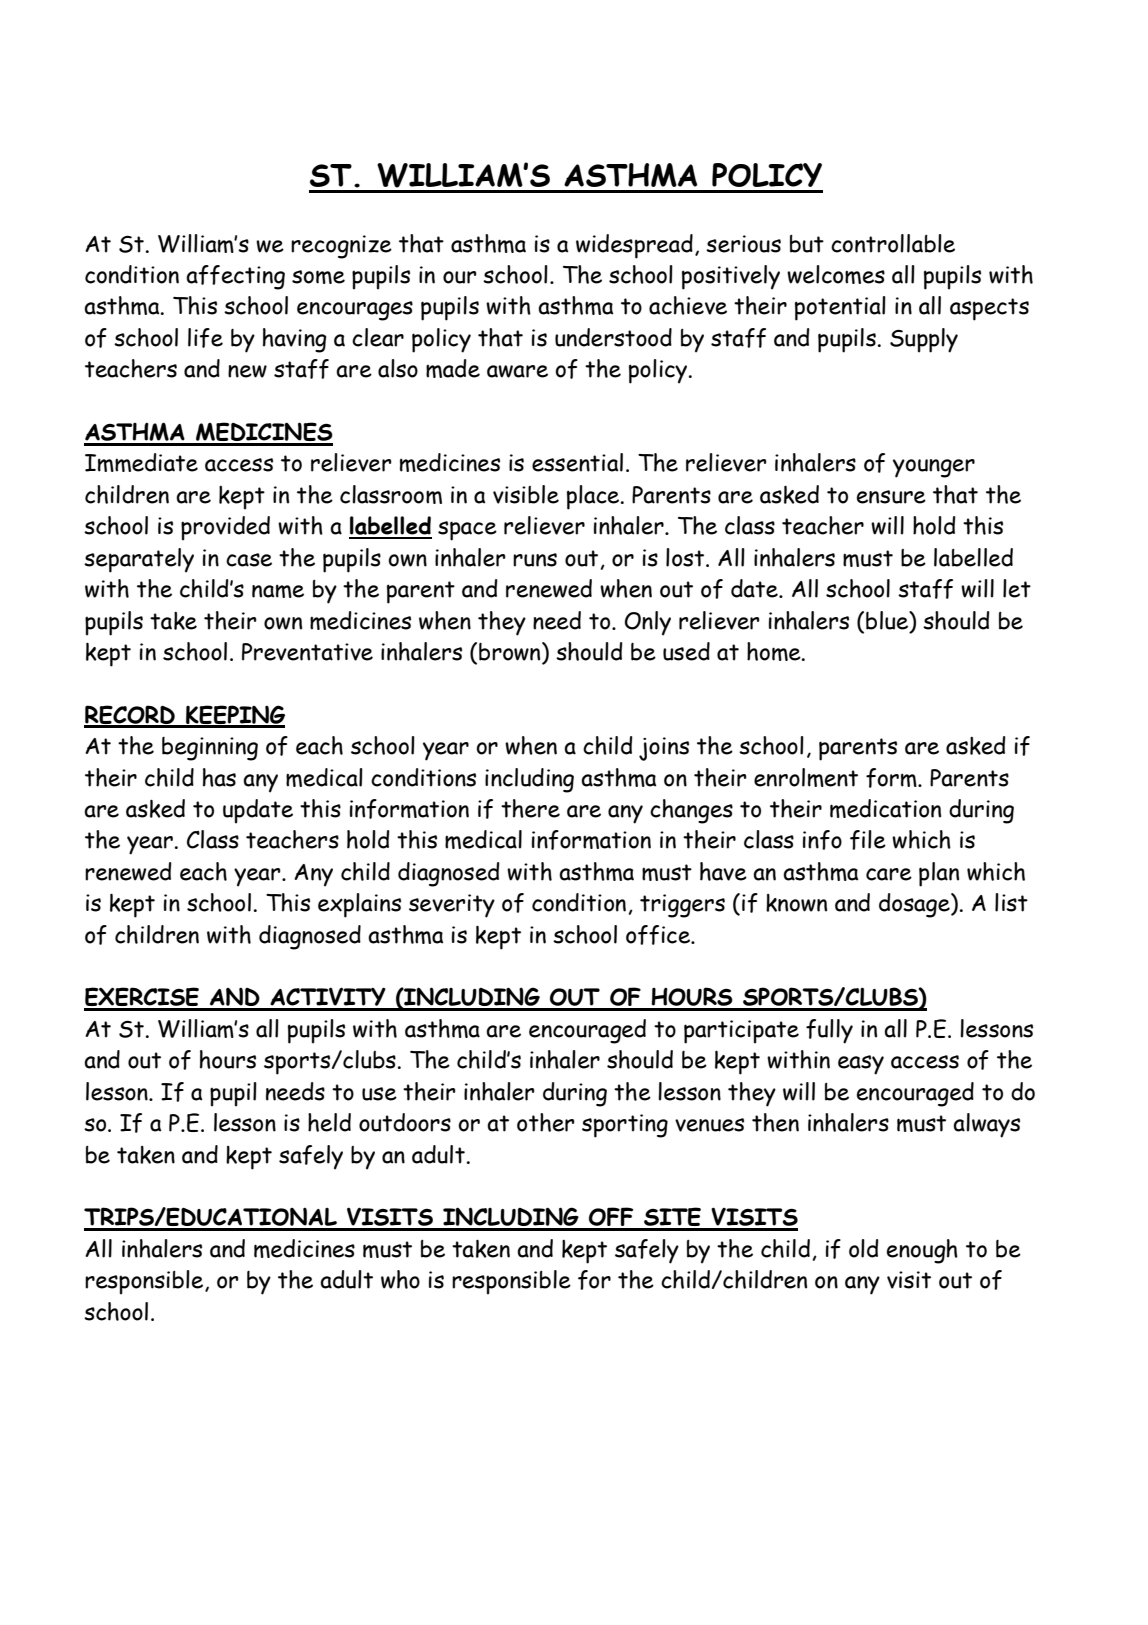 The image size is (1148, 1625). Describe the element at coordinates (219, 777) in the document. I see `has` at that location.
